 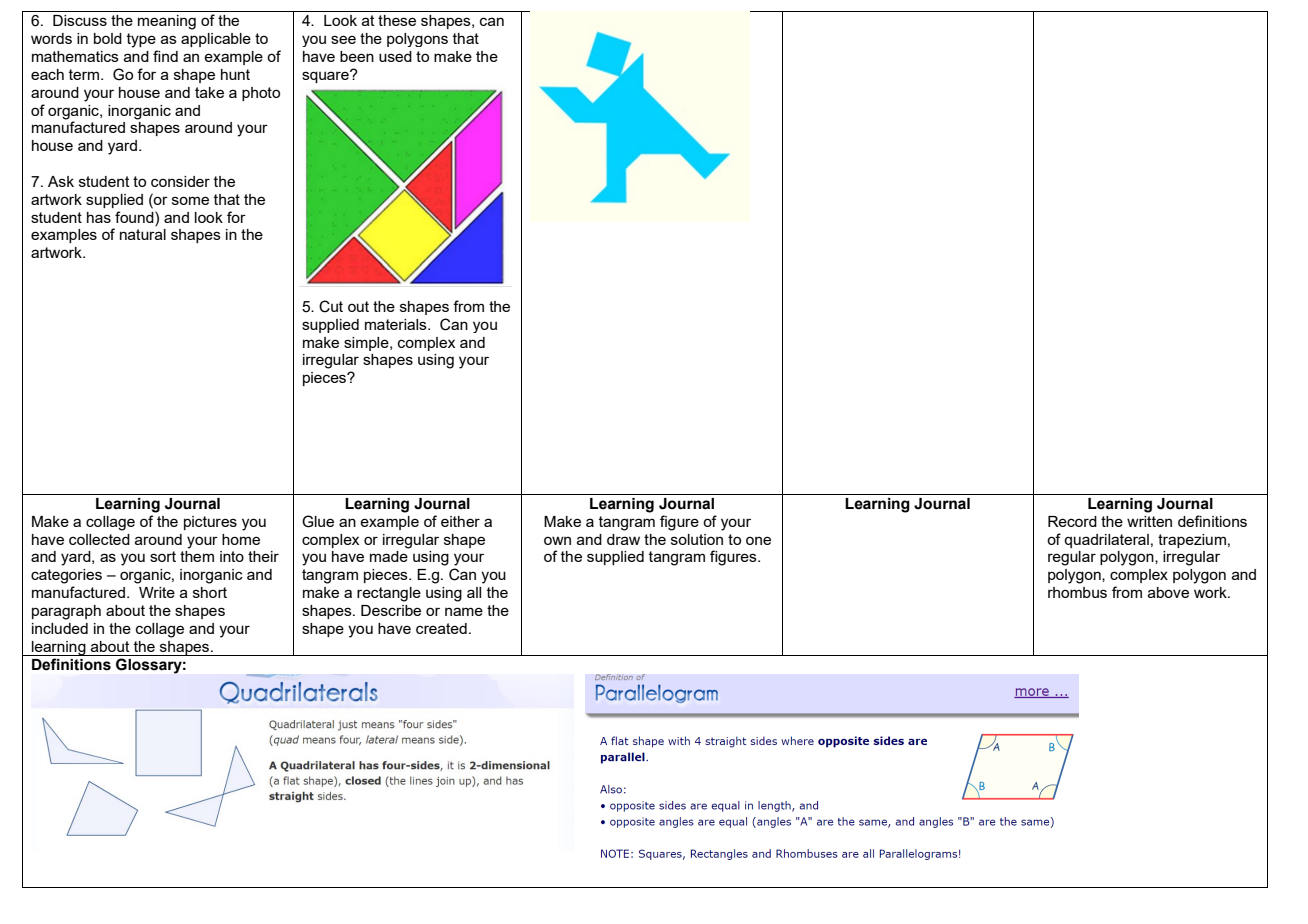 I want to click on pictures, so click(x=210, y=523).
